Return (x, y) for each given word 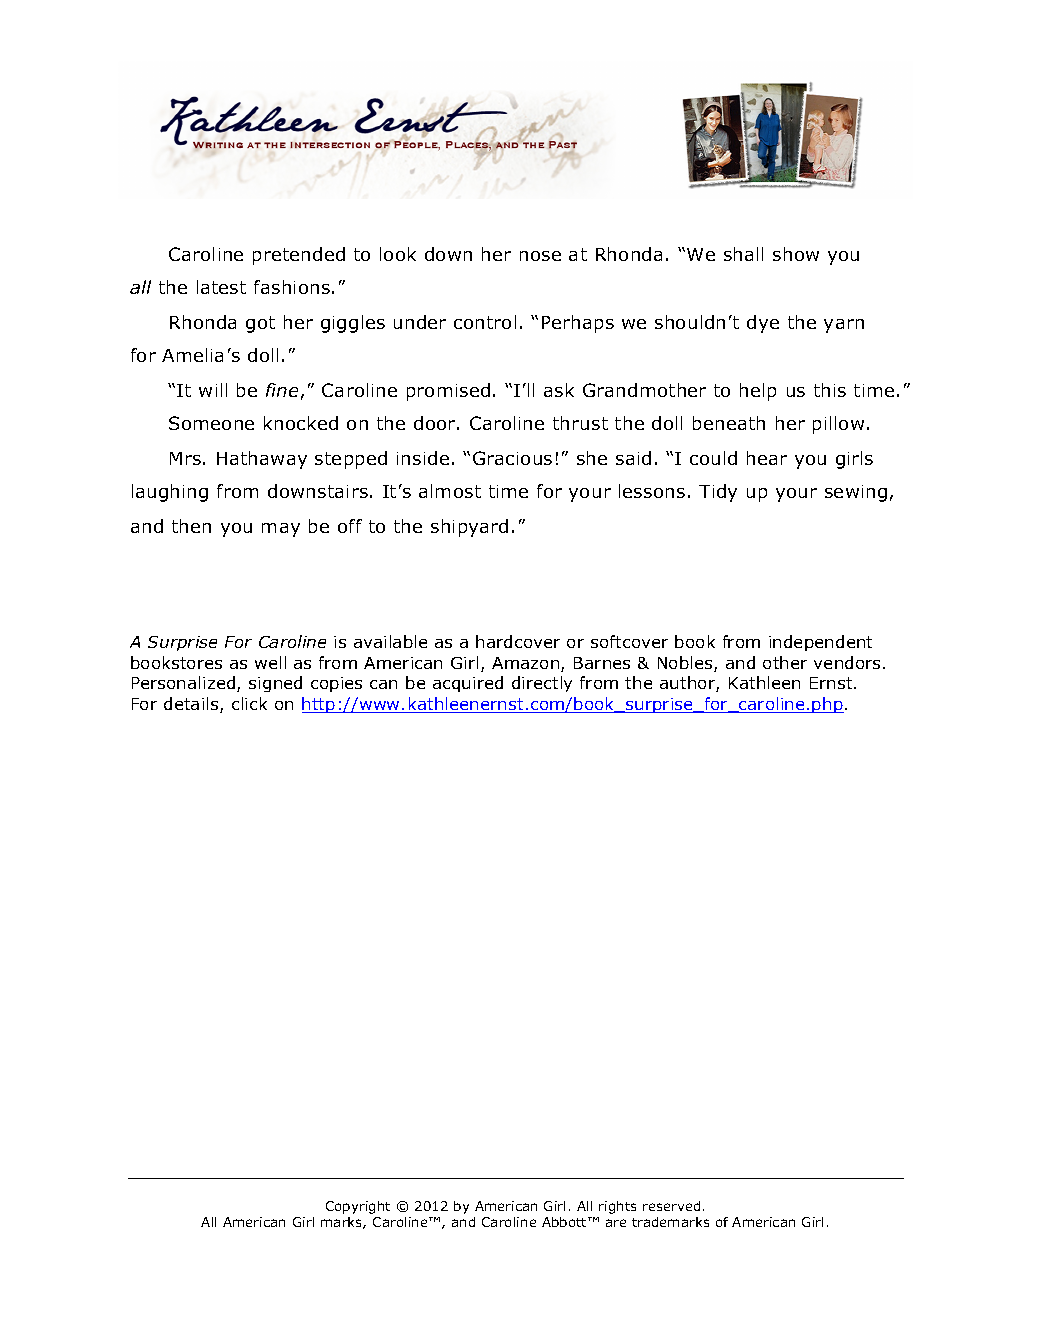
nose (540, 256)
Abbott (565, 1222)
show (796, 254)
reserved (671, 1206)
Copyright (358, 1207)
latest (221, 287)
